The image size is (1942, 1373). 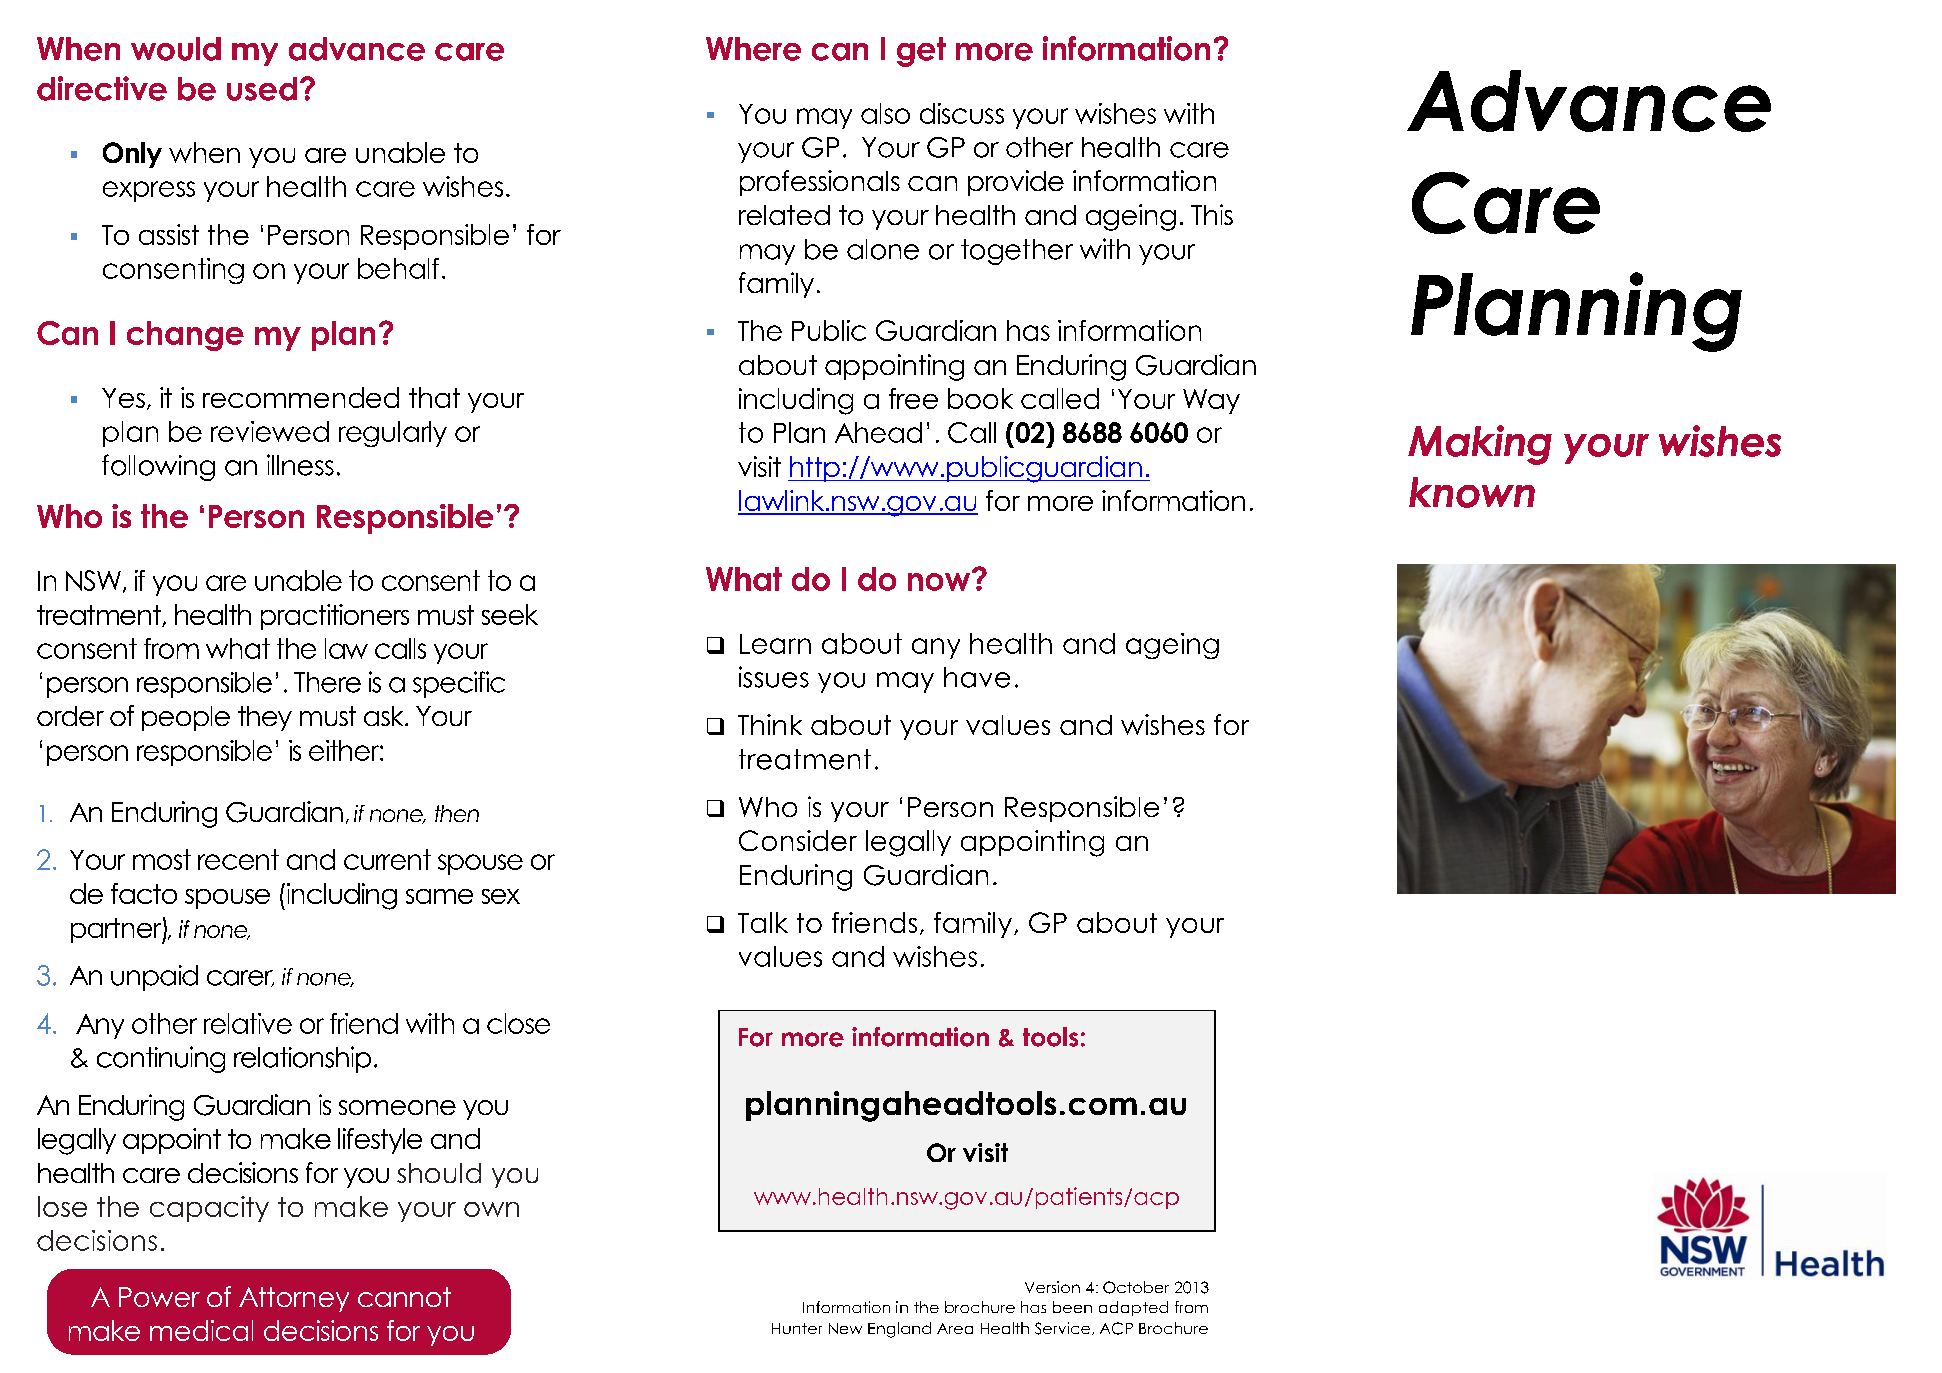 What do you see at coordinates (262, 89) in the document?
I see `used` at bounding box center [262, 89].
